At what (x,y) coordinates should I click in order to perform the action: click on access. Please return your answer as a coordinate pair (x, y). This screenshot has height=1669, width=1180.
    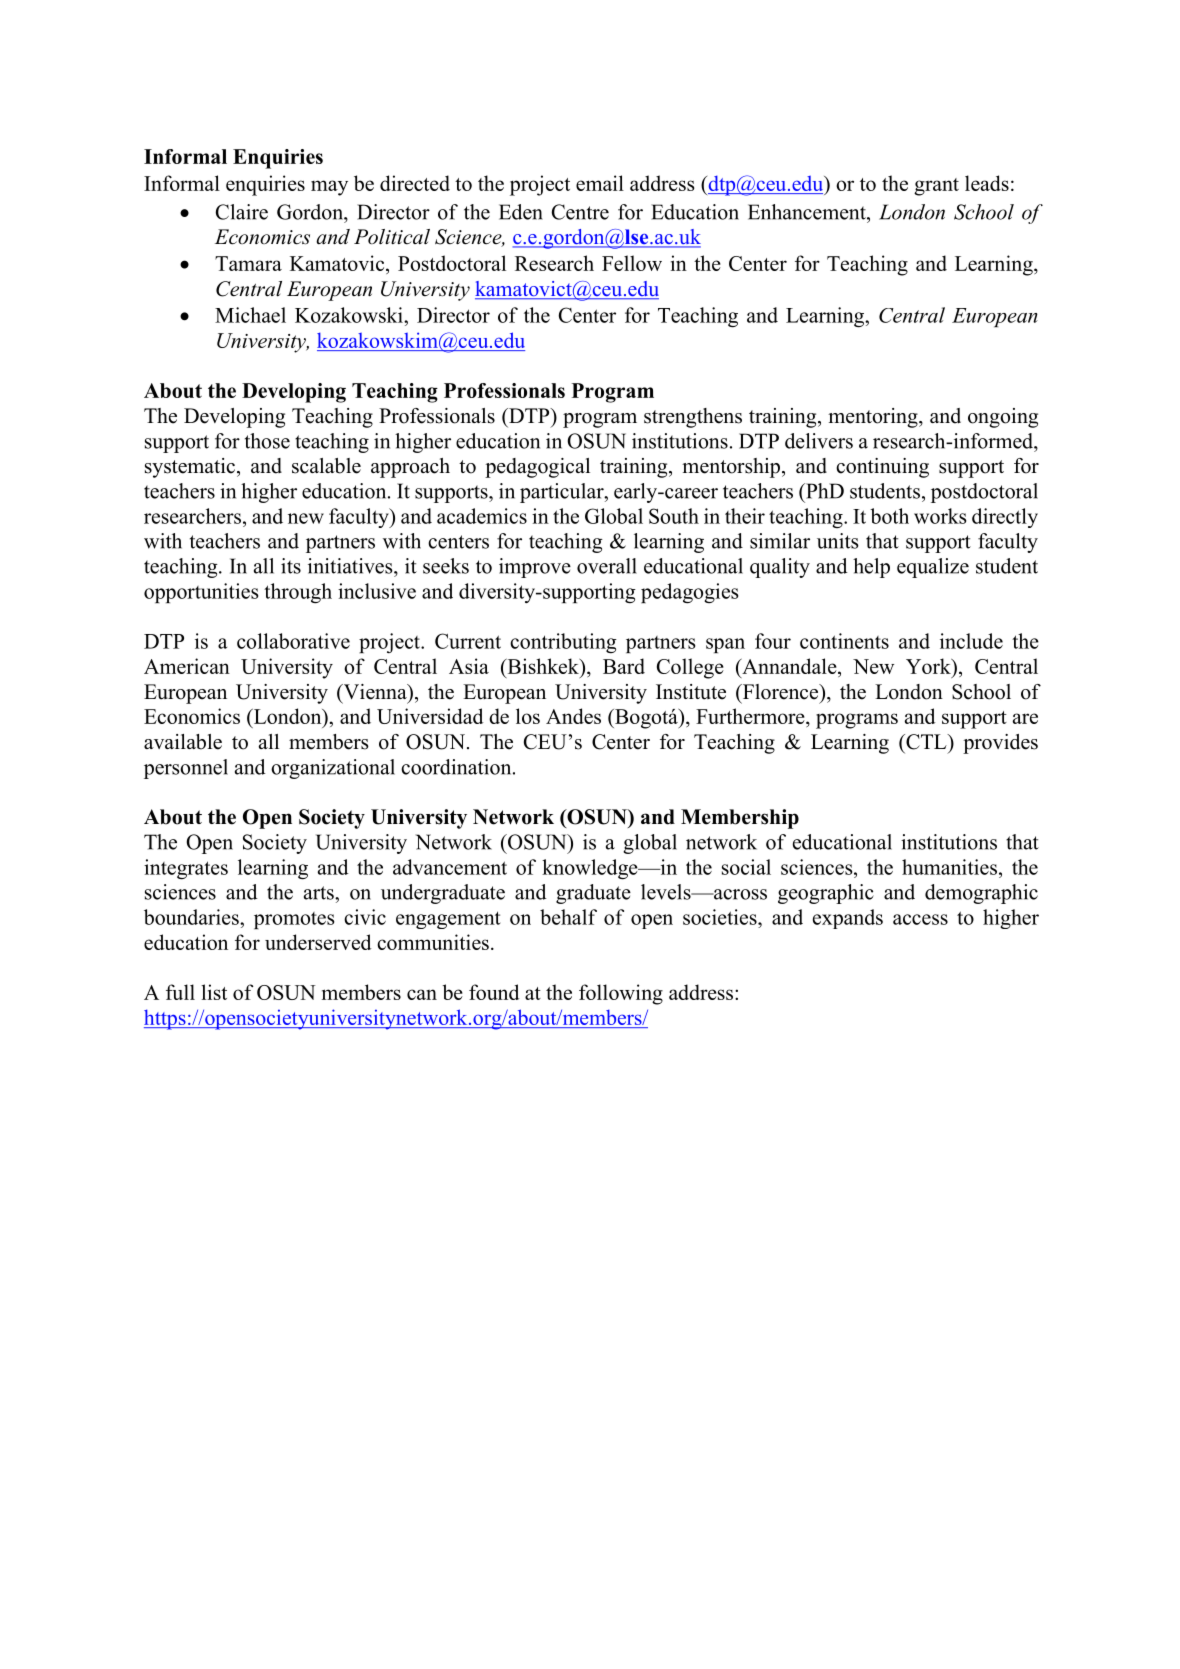
    Looking at the image, I should click on (920, 919).
